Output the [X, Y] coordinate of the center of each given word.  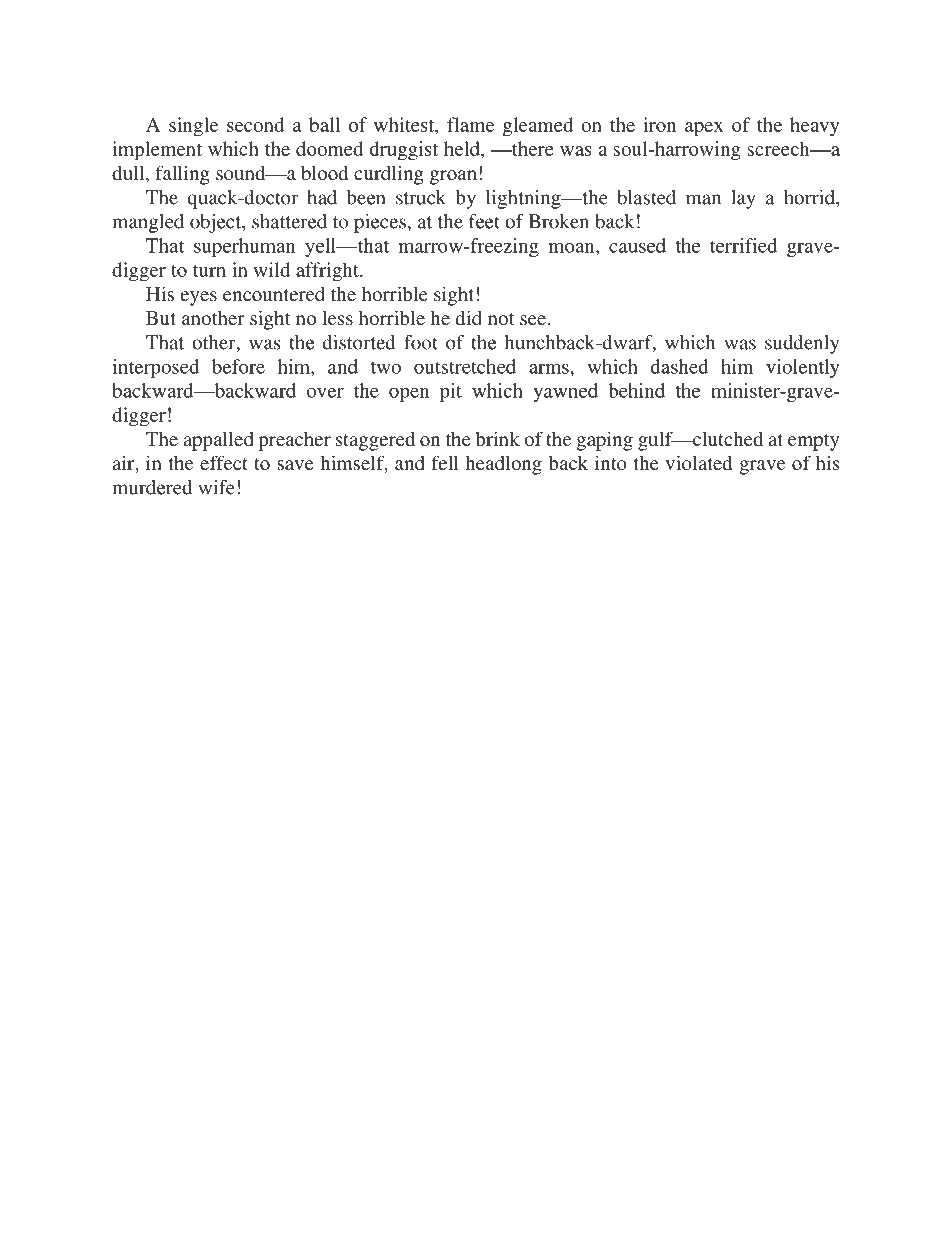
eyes [199, 298]
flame [470, 124]
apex [704, 129]
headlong [503, 465]
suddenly [802, 344]
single [193, 127]
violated [698, 462]
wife [216, 487]
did [469, 317]
